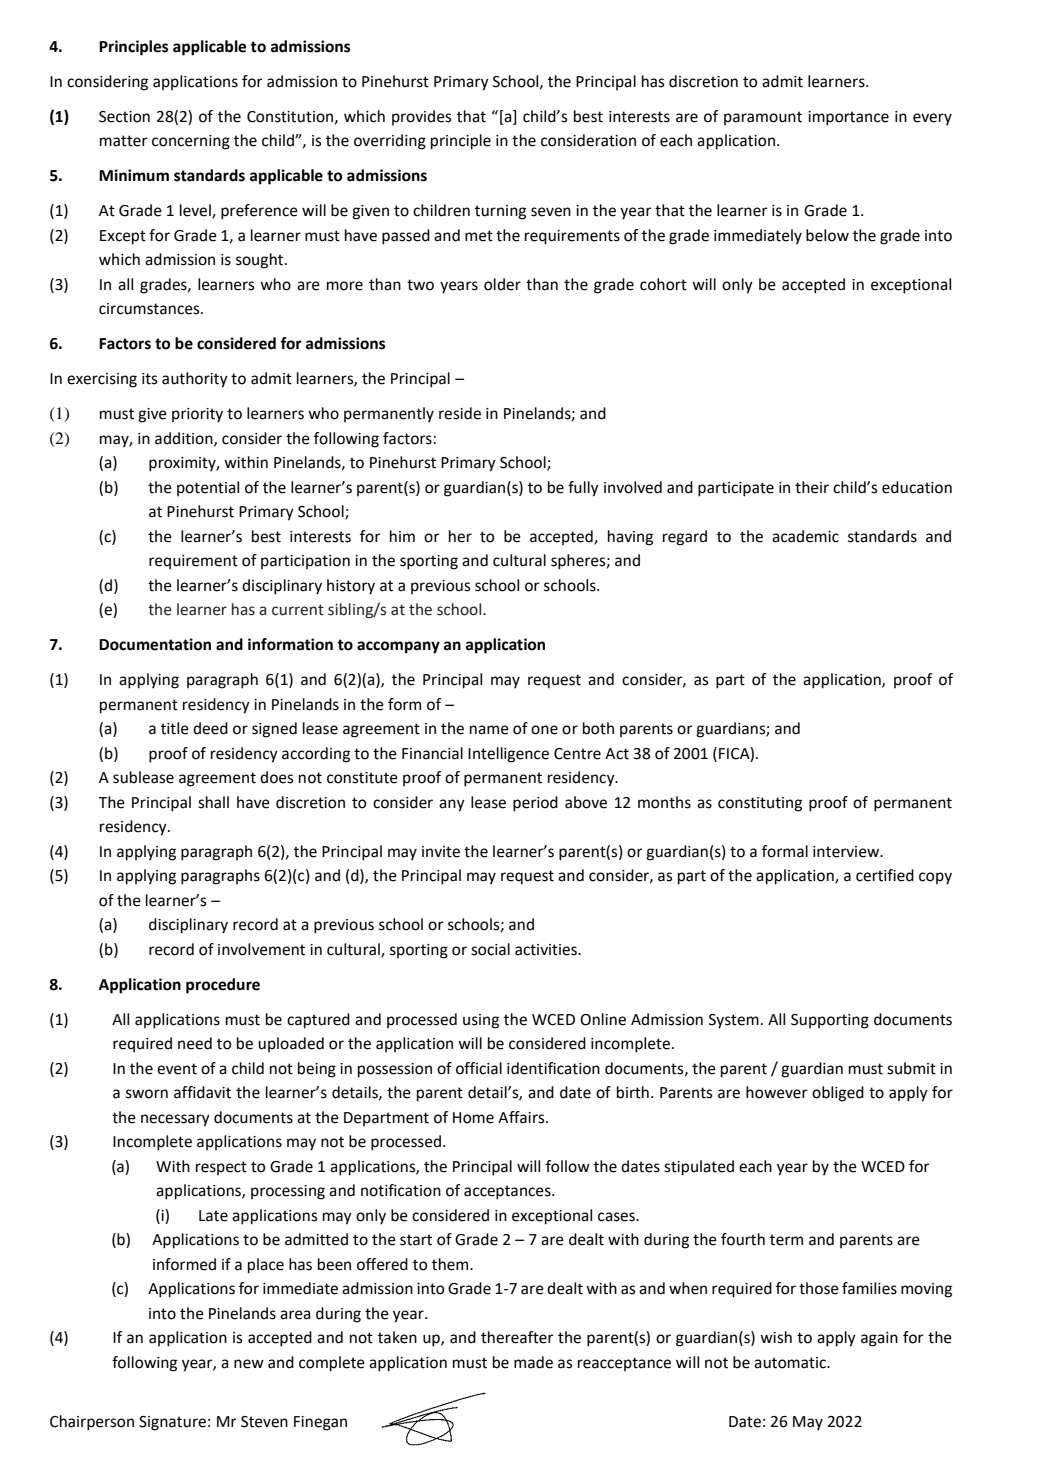 This screenshot has width=1040, height=1470. Describe the element at coordinates (805, 536) in the screenshot. I see `academic` at that location.
